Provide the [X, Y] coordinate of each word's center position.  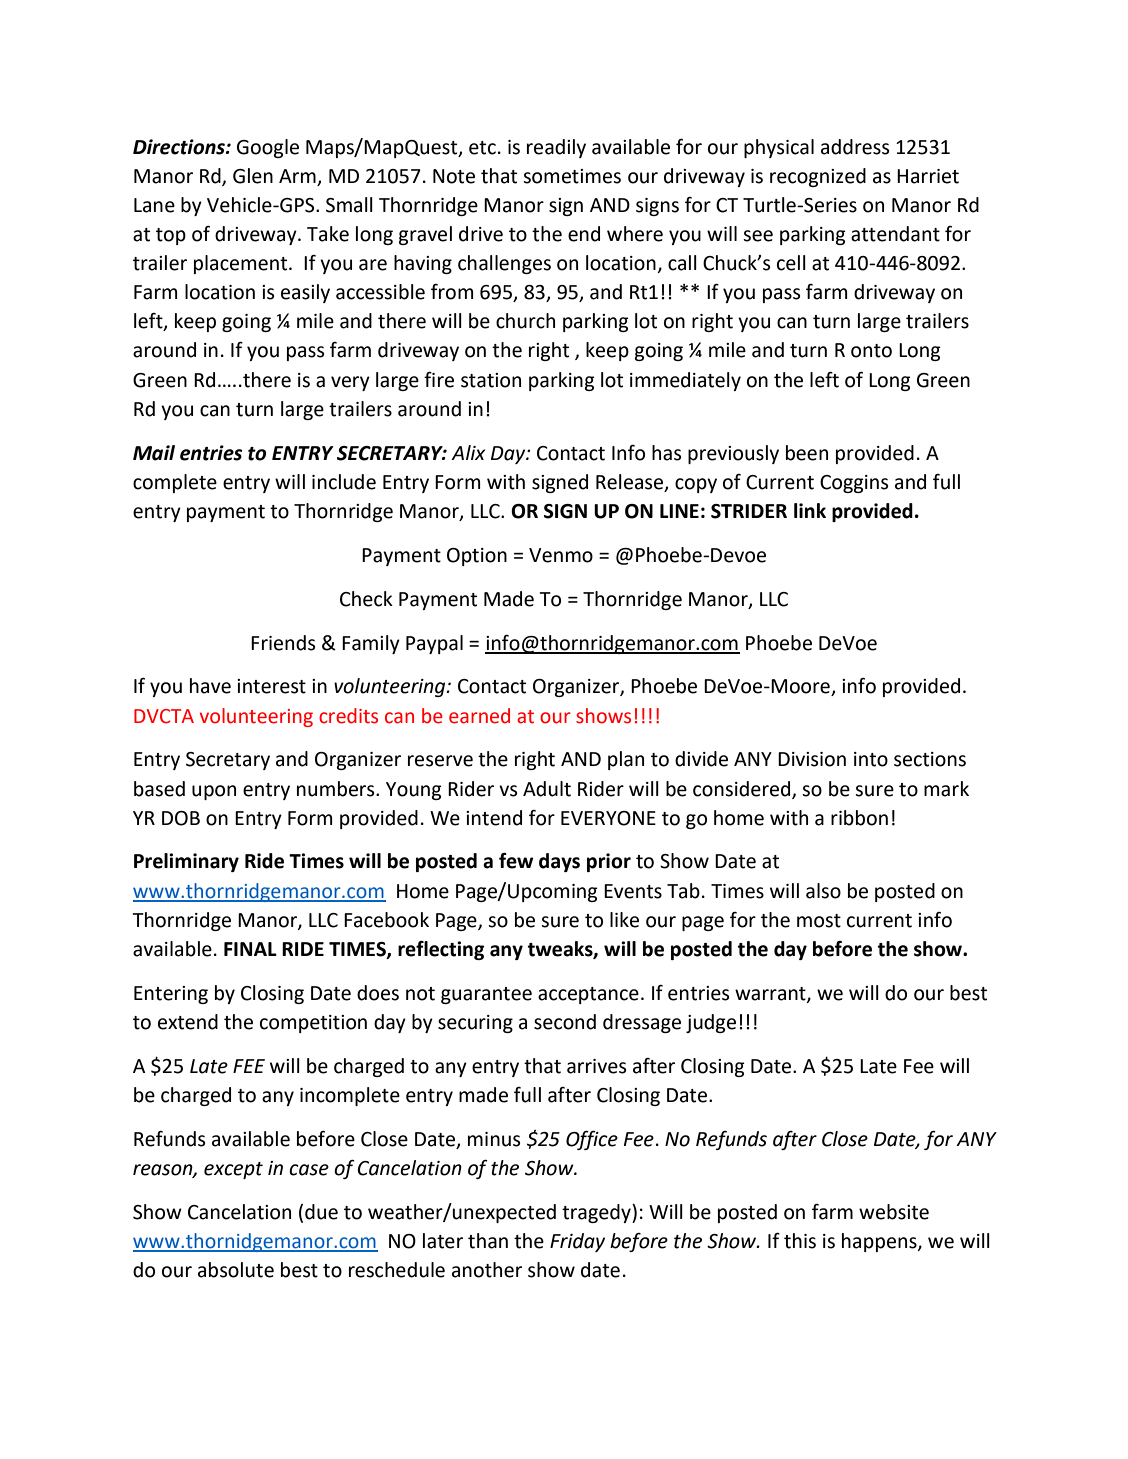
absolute [236, 1270]
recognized [818, 177]
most [819, 921]
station [491, 380]
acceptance [588, 995]
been [807, 453]
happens [880, 1242]
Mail [154, 453]
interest [271, 686]
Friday [577, 1242]
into [871, 759]
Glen [253, 176]
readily [556, 148]
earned [479, 716]
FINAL [250, 949]
